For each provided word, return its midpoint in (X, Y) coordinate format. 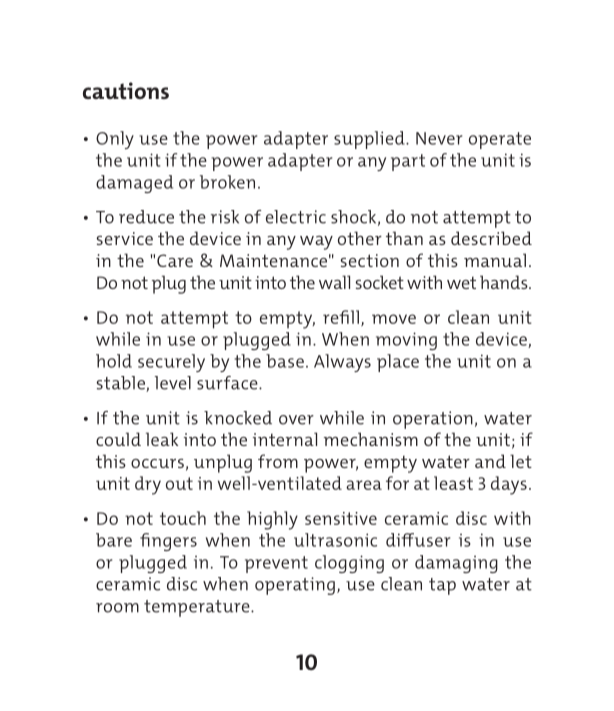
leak (162, 439)
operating (295, 586)
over (296, 420)
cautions (126, 90)
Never (439, 138)
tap (442, 586)
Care (175, 260)
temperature (198, 608)
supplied (370, 140)
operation (433, 420)
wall (334, 282)
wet (461, 283)
